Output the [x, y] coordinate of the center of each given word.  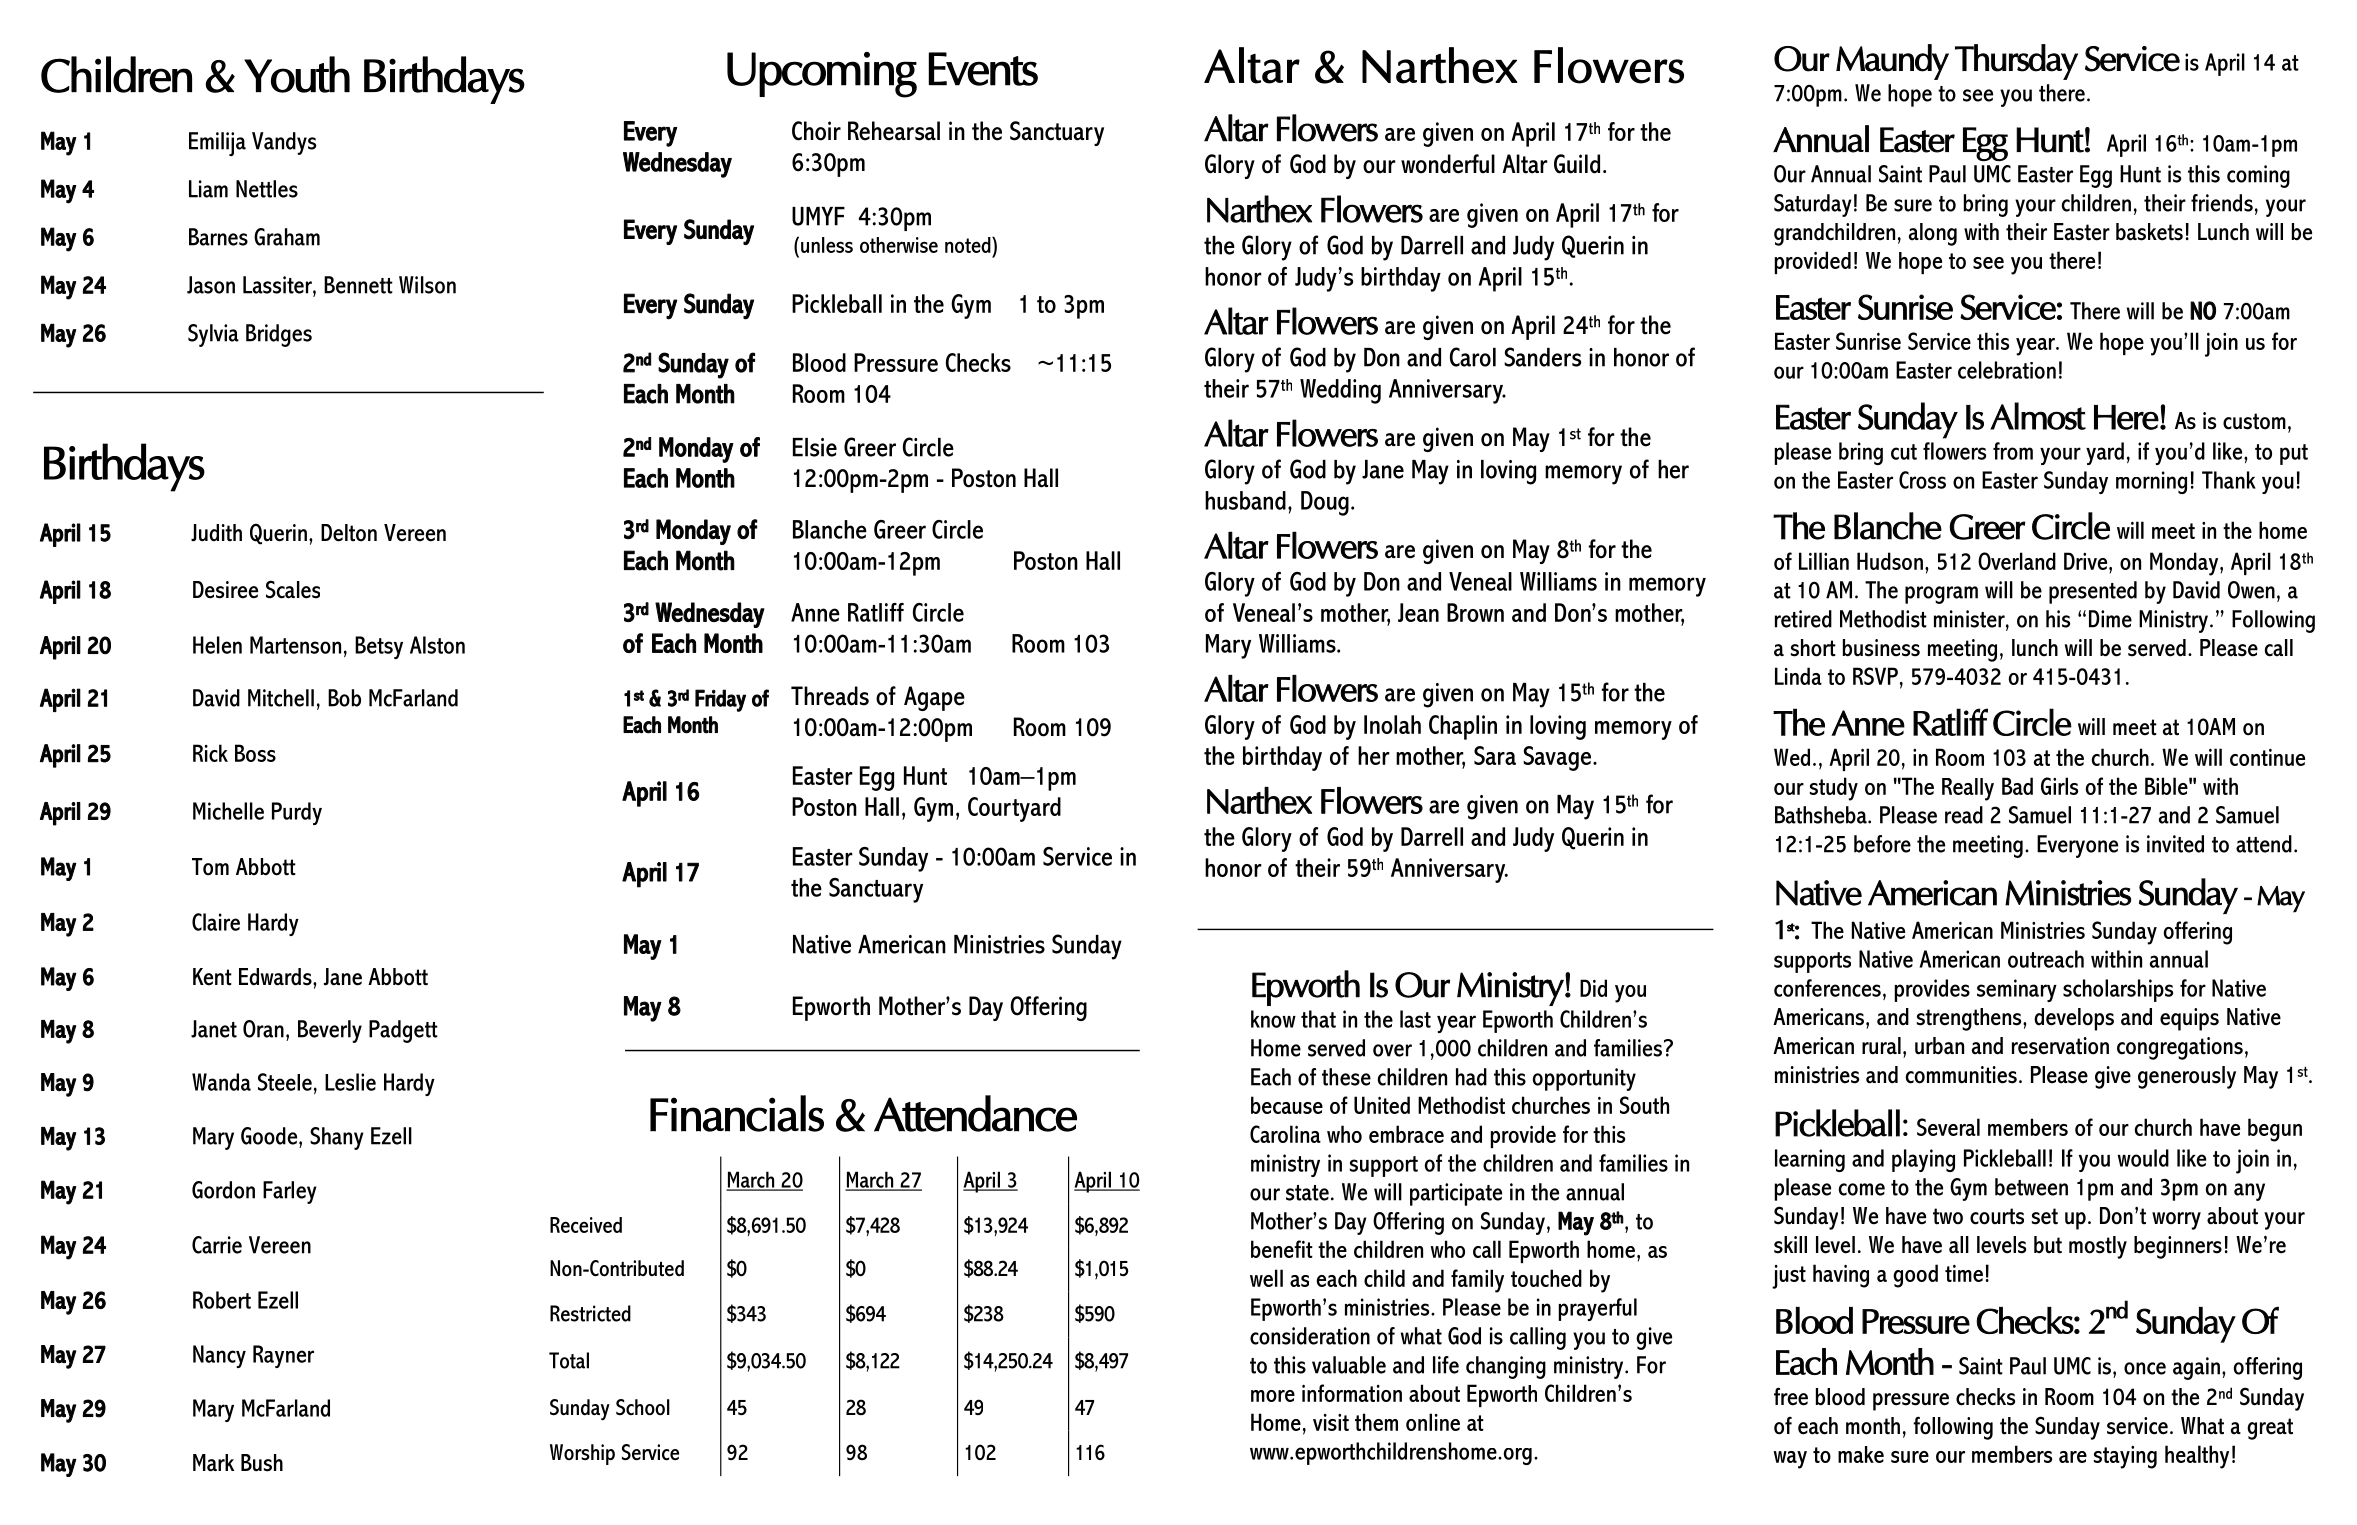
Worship [582, 1454]
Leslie [350, 1082]
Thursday [2016, 62]
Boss [255, 753]
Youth [297, 74]
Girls [2059, 786]
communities [1961, 1075]
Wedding [1340, 391]
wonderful [1448, 164]
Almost [2038, 416]
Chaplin [1463, 727]
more [1273, 1396]
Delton [349, 533]
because [1287, 1105]
